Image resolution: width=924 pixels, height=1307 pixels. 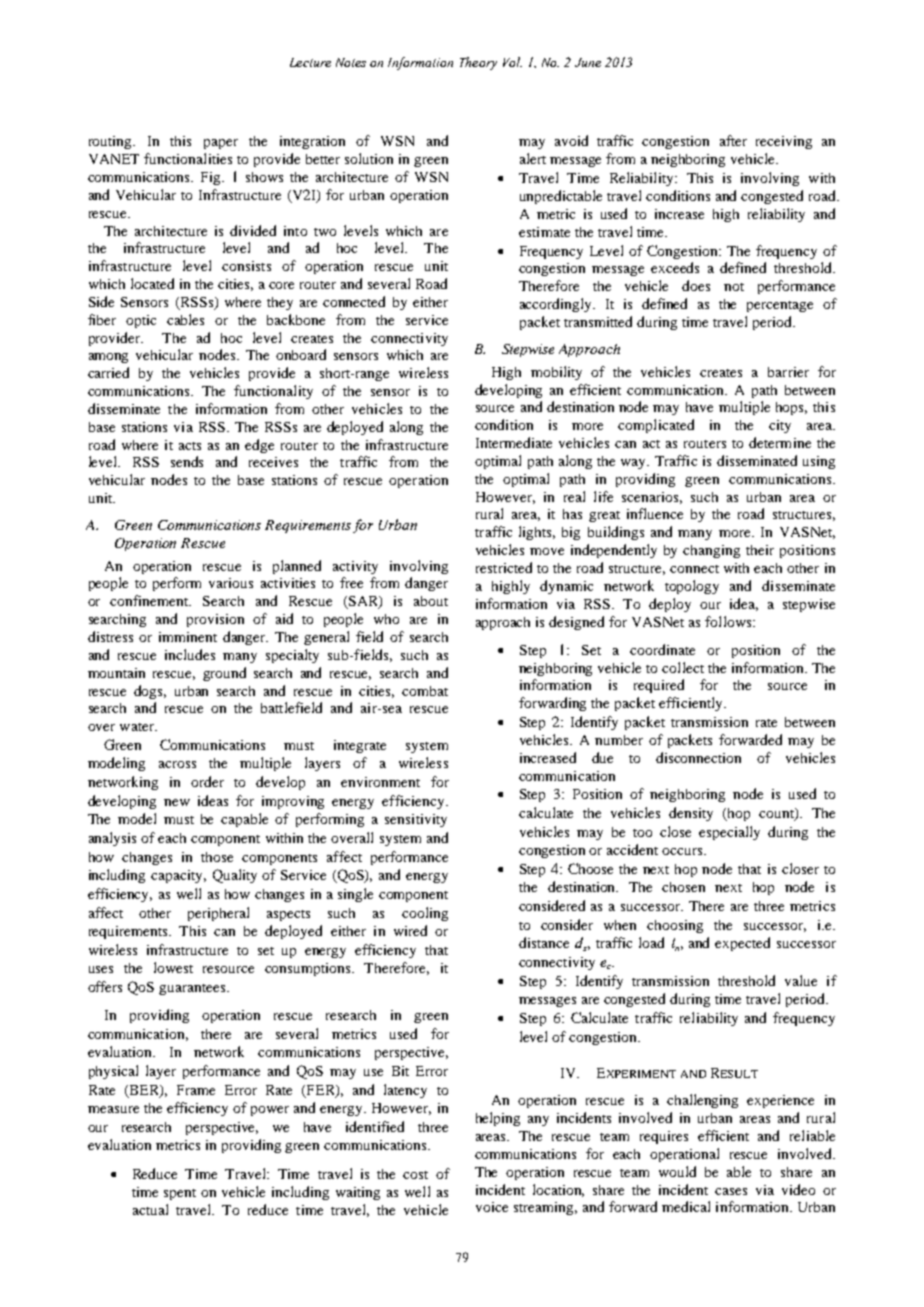 What do you see at coordinates (218, 914) in the screenshot?
I see `peripheral` at bounding box center [218, 914].
